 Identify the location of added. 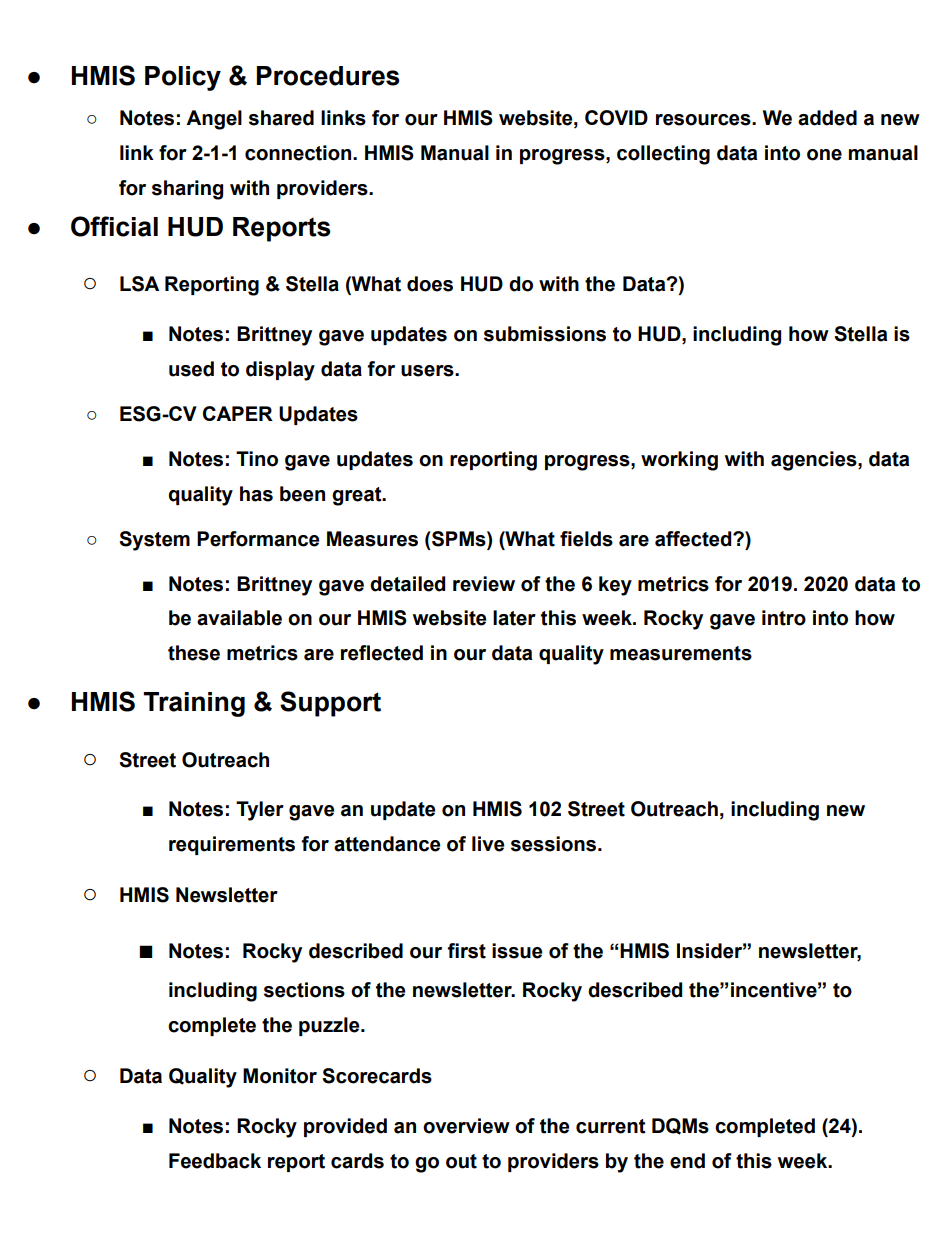
(827, 118).
